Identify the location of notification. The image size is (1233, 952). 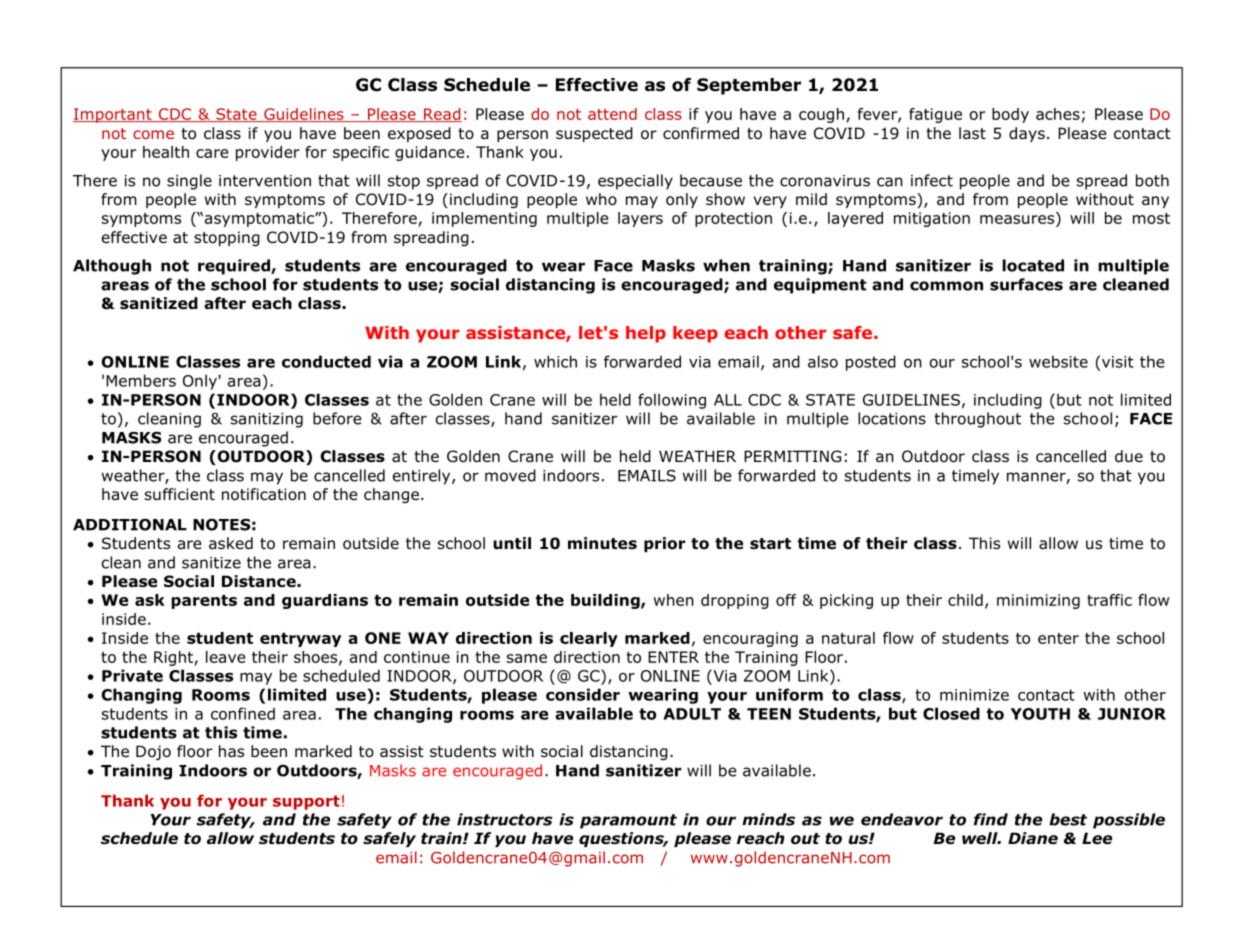
(264, 494).
